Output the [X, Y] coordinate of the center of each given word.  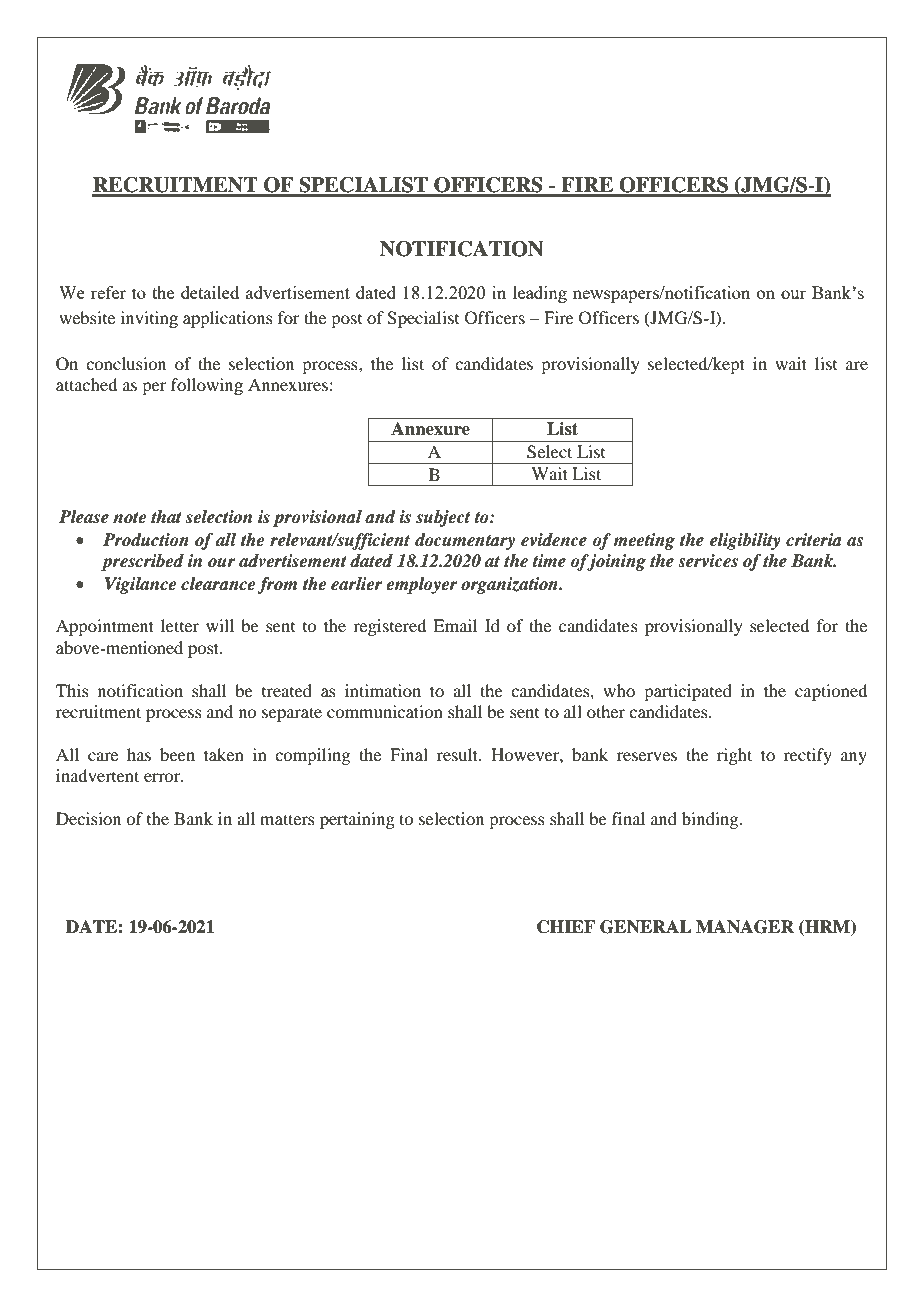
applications [228, 319]
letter [180, 625]
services [708, 561]
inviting [149, 319]
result [459, 754]
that [166, 516]
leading [540, 294]
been [177, 754]
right [734, 756]
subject [443, 518]
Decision [88, 818]
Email [455, 625]
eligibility [745, 541]
